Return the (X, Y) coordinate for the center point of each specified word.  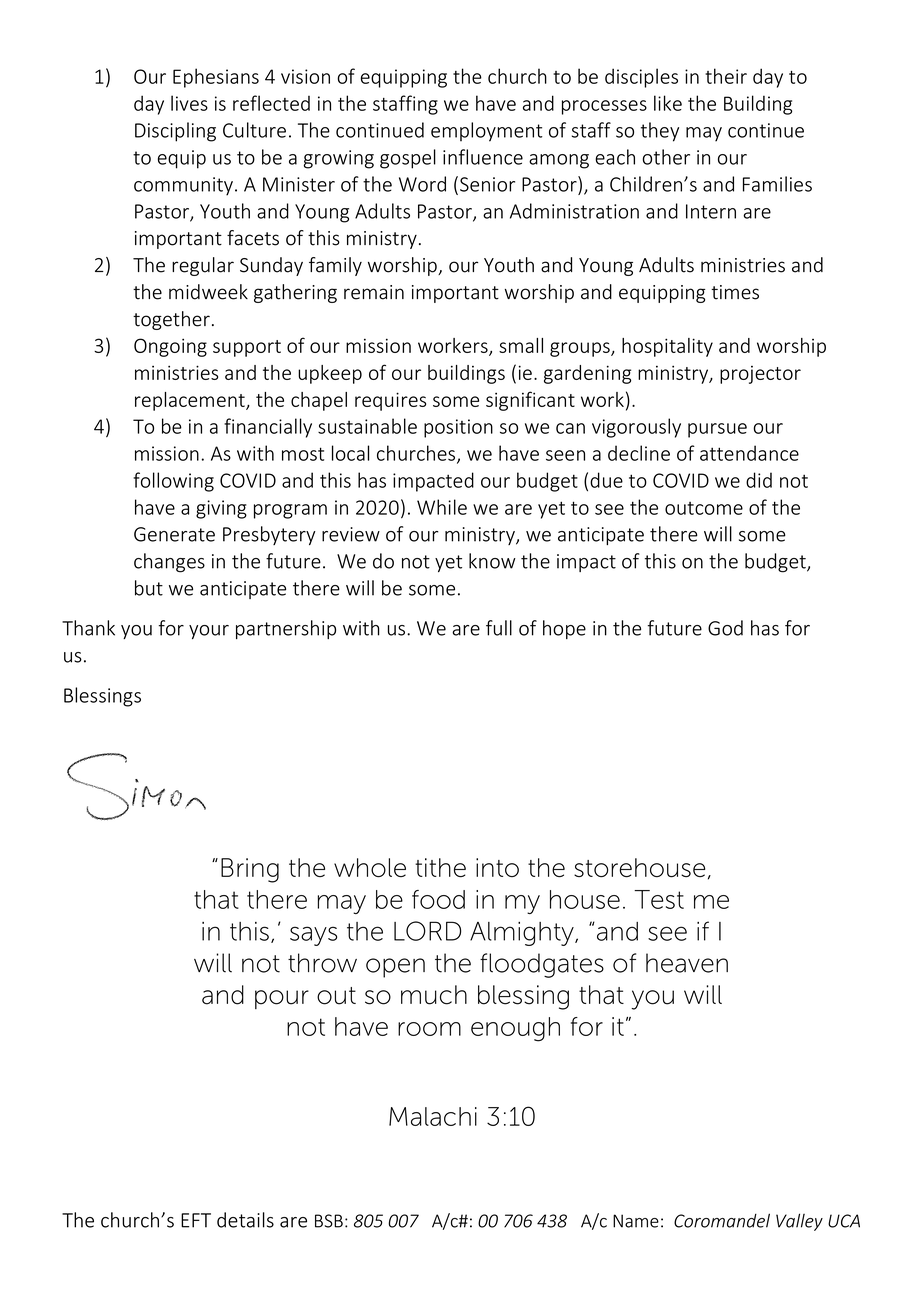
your (209, 632)
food (438, 899)
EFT (196, 1220)
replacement (191, 401)
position (458, 428)
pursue (717, 430)
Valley (799, 1222)
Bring (250, 870)
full (499, 628)
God (725, 628)
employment (486, 132)
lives (189, 103)
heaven (687, 963)
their (726, 76)
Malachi (433, 1116)
